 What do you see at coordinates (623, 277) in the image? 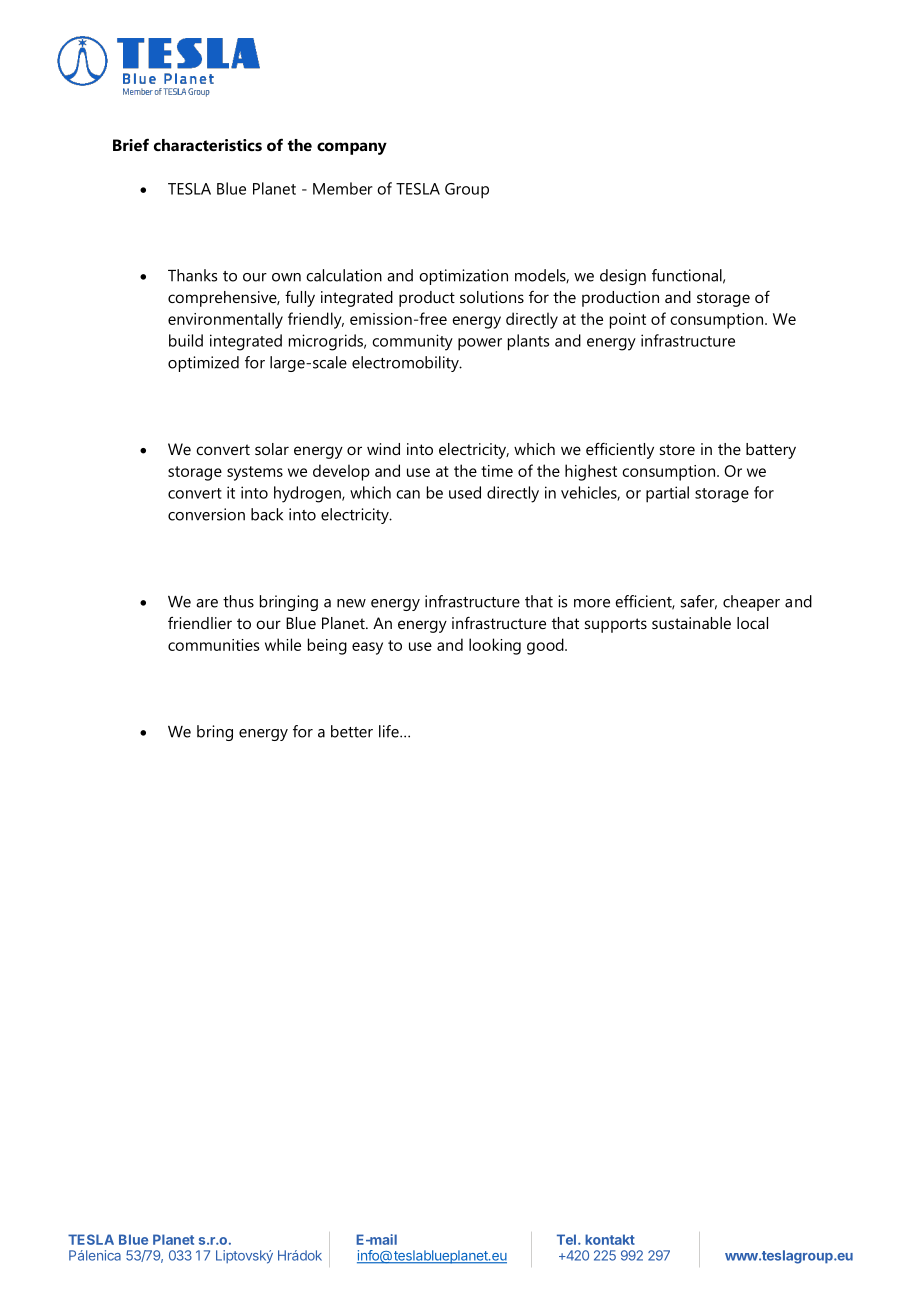
I see `design` at bounding box center [623, 277].
